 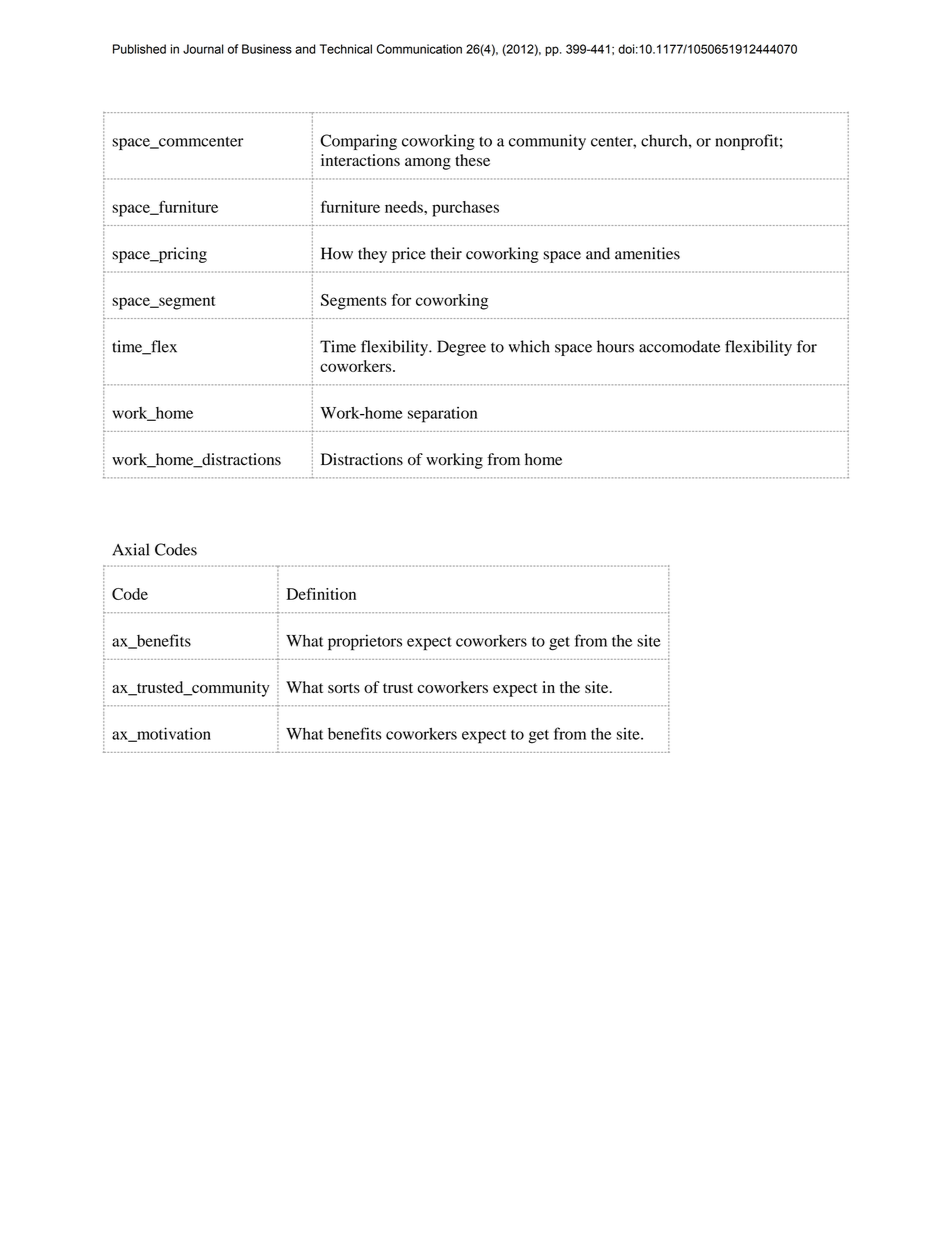 I want to click on How, so click(x=337, y=253).
